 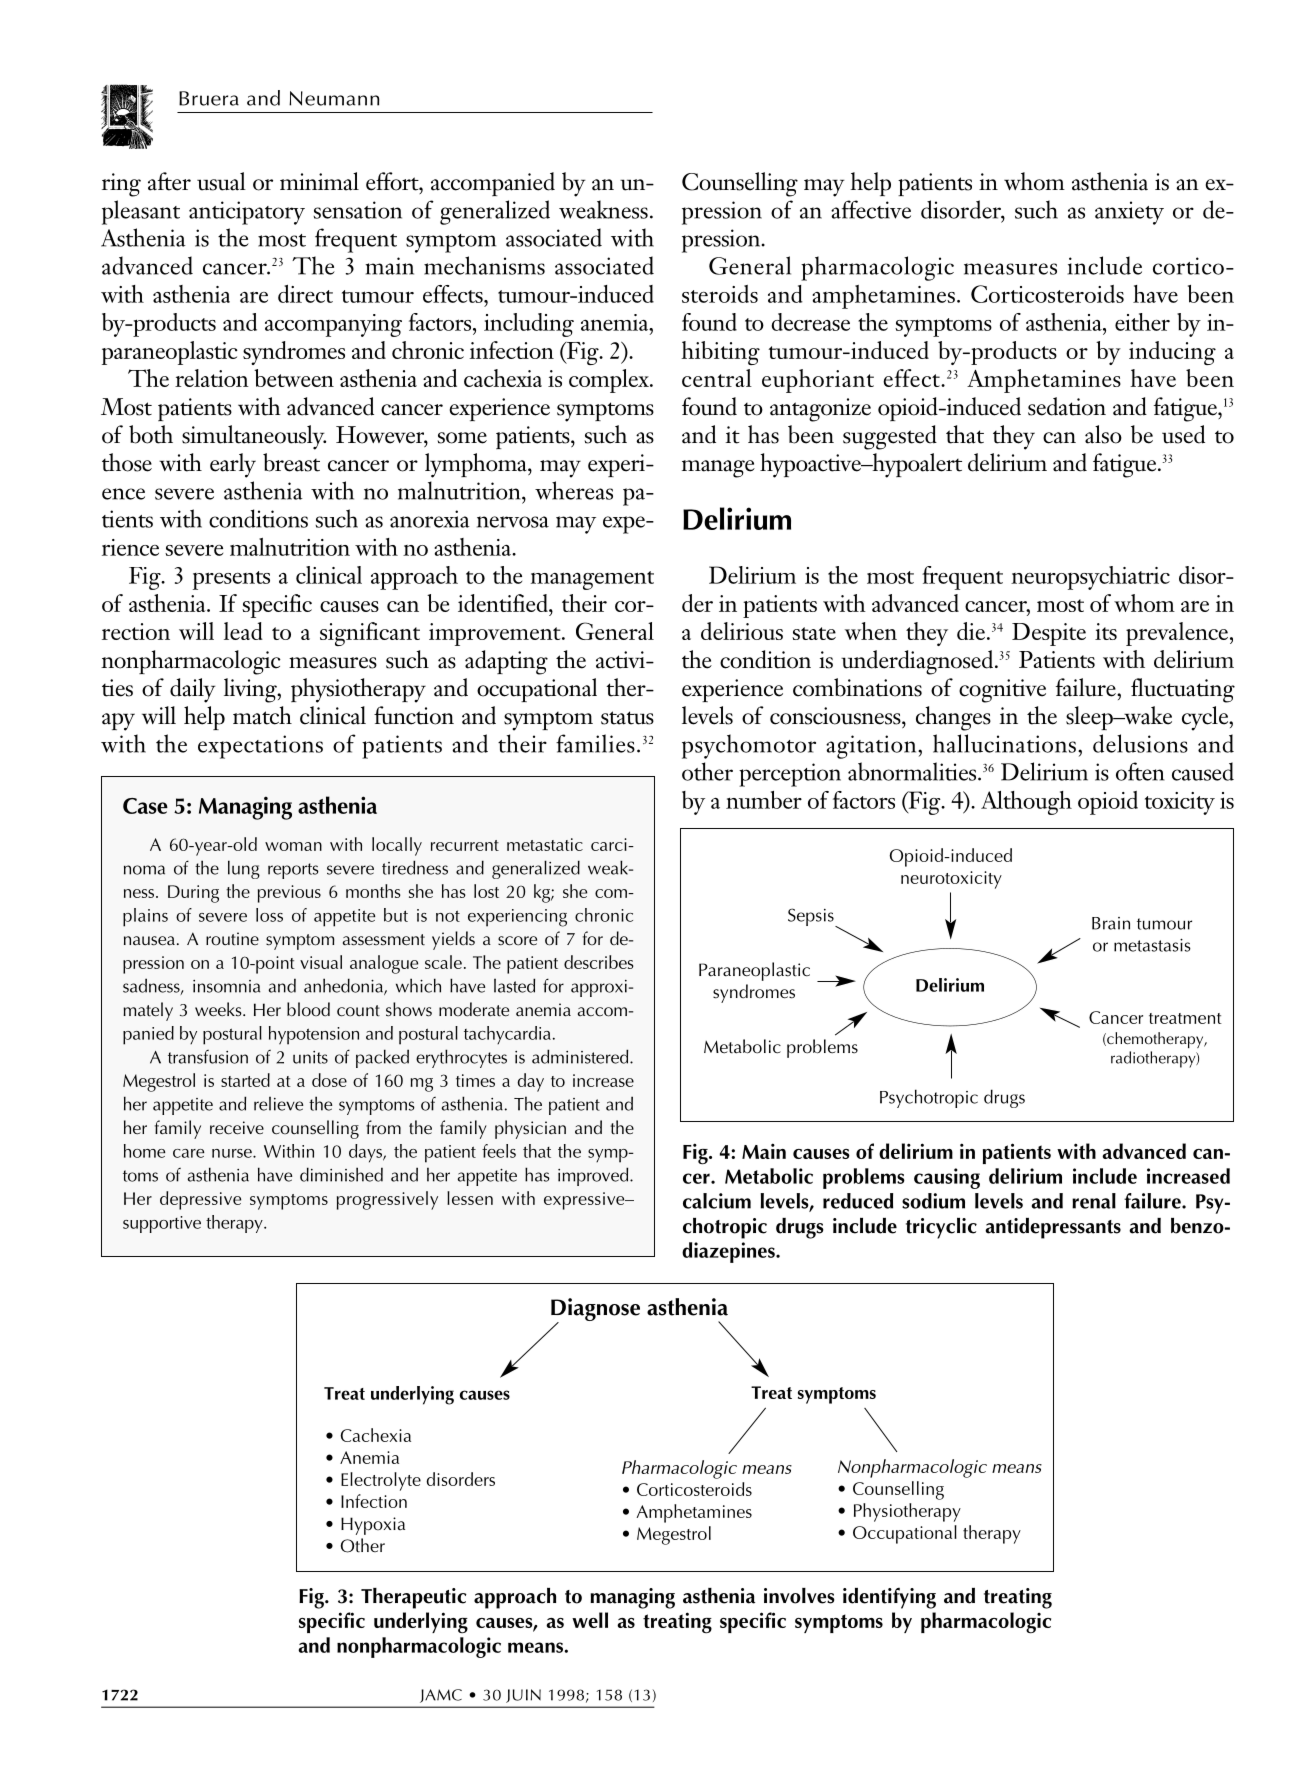 What do you see at coordinates (590, 1620) in the document?
I see `well` at bounding box center [590, 1620].
